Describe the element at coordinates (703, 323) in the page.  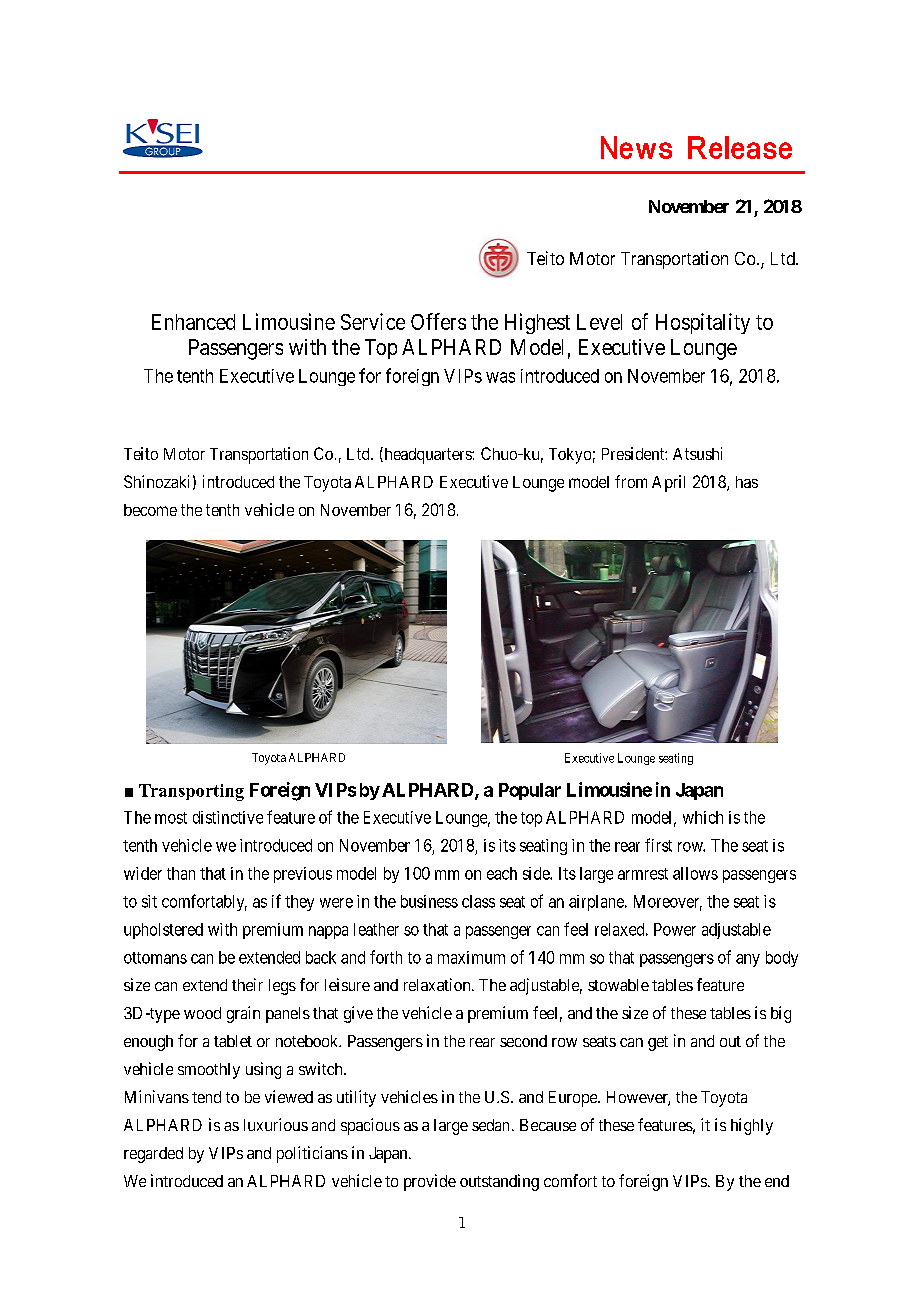
I see `Hospitality` at that location.
